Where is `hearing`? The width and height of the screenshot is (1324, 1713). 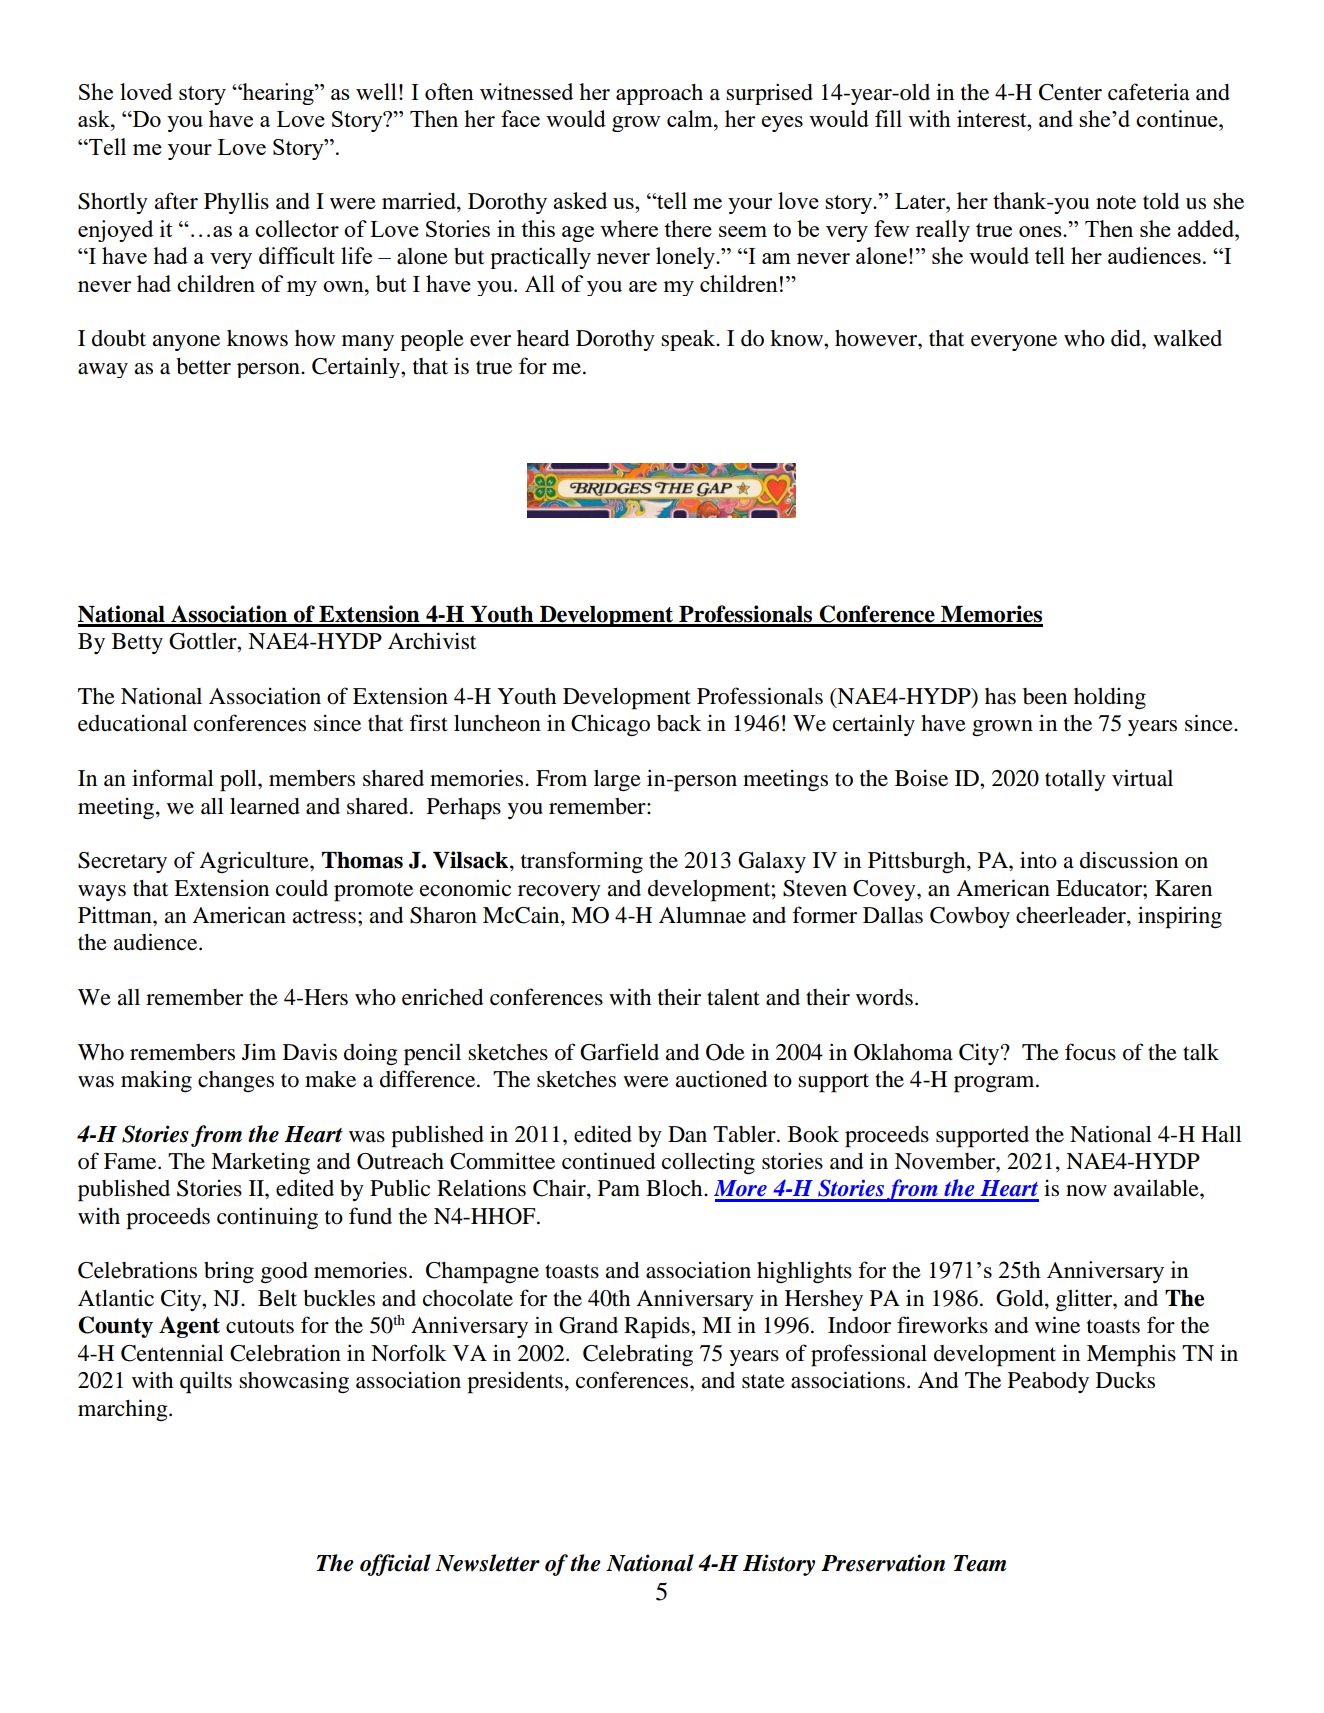 hearing is located at coordinates (278, 94).
